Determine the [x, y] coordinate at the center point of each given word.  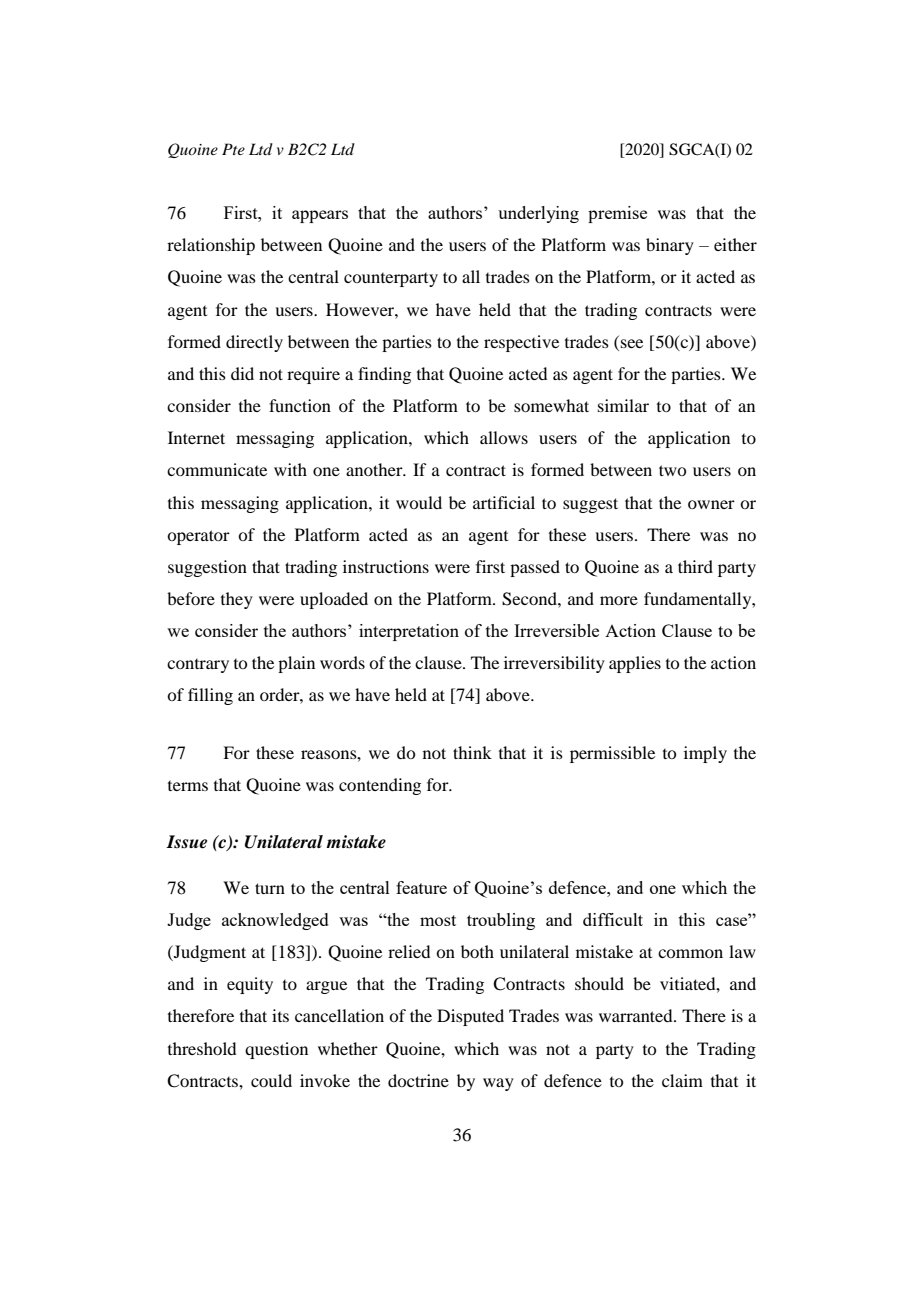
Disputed [470, 1017]
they [237, 600]
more [619, 600]
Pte [233, 149]
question [276, 1050]
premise [617, 214]
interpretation [409, 632]
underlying [538, 214]
